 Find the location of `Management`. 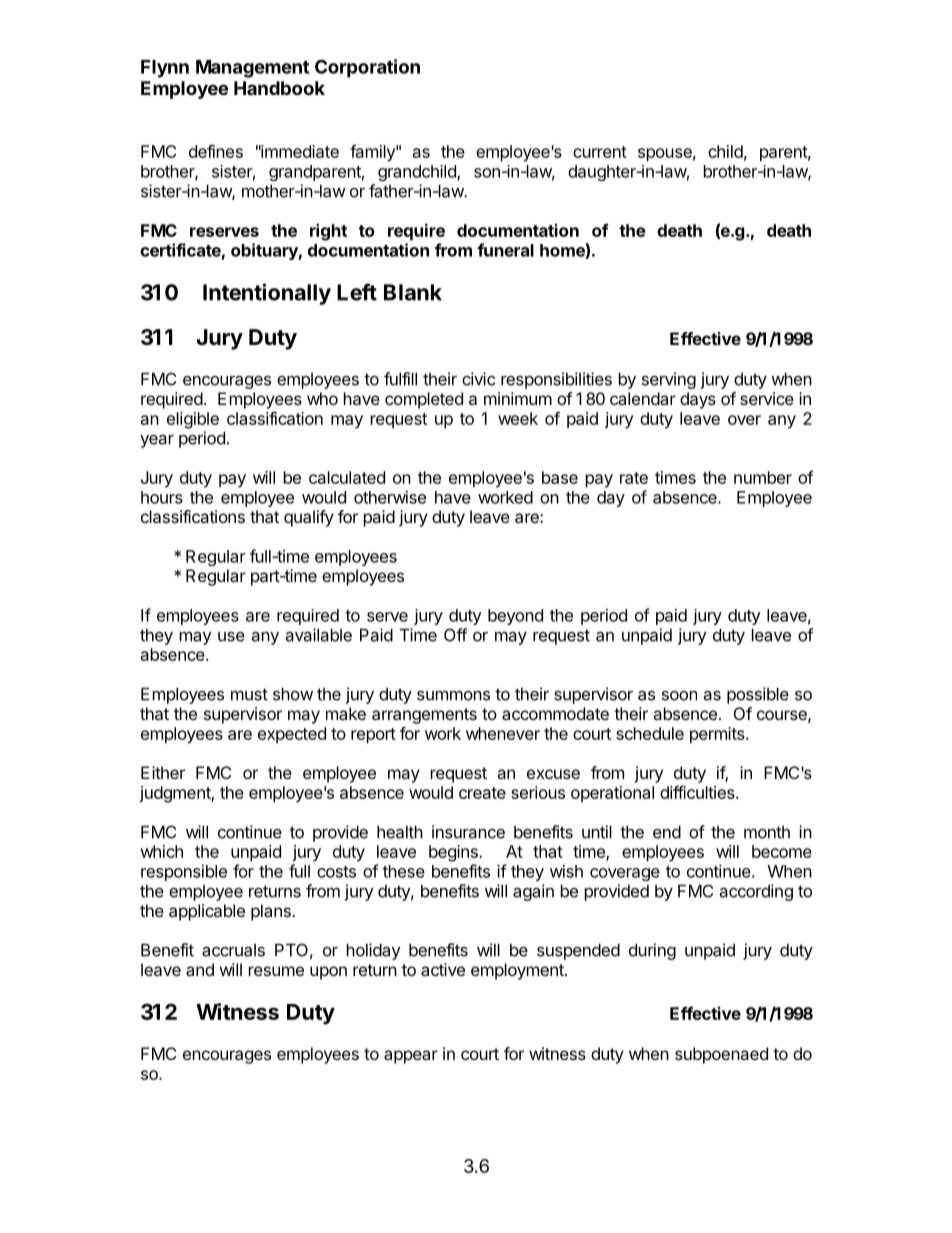

Management is located at coordinates (252, 69).
